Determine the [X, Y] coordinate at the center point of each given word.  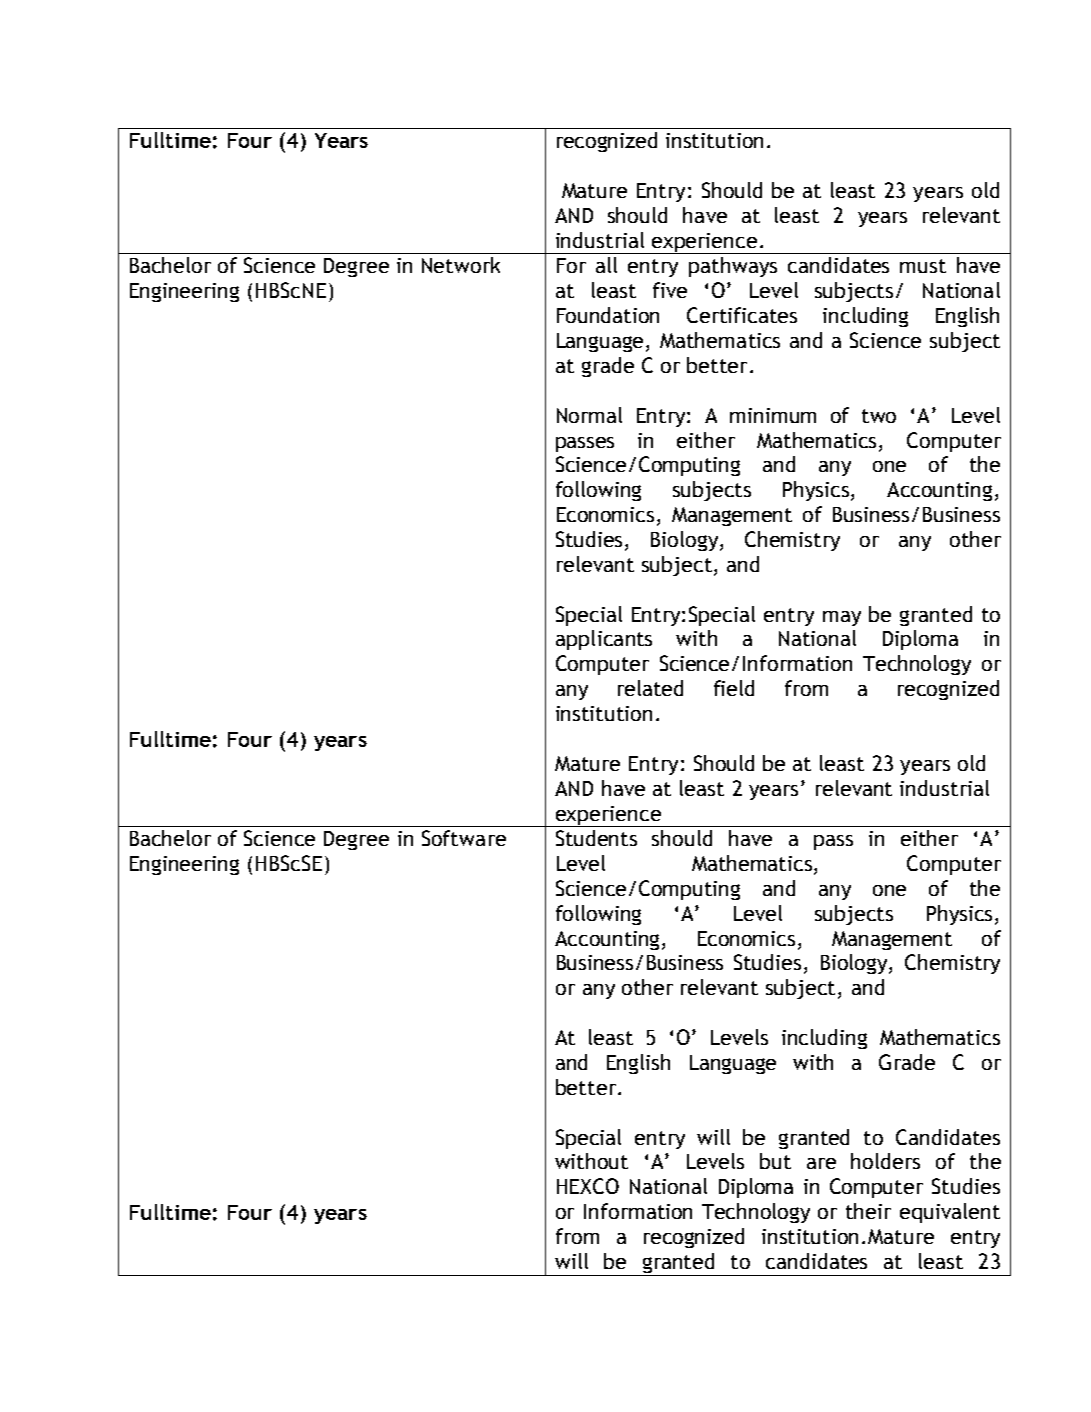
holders [885, 1161]
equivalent [950, 1213]
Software [464, 838]
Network [461, 265]
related [650, 688]
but [775, 1161]
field [734, 688]
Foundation [608, 315]
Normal [589, 415]
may [842, 618]
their [868, 1211]
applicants [604, 640]
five [670, 290]
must [923, 266]
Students [596, 838]
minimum [773, 415]
